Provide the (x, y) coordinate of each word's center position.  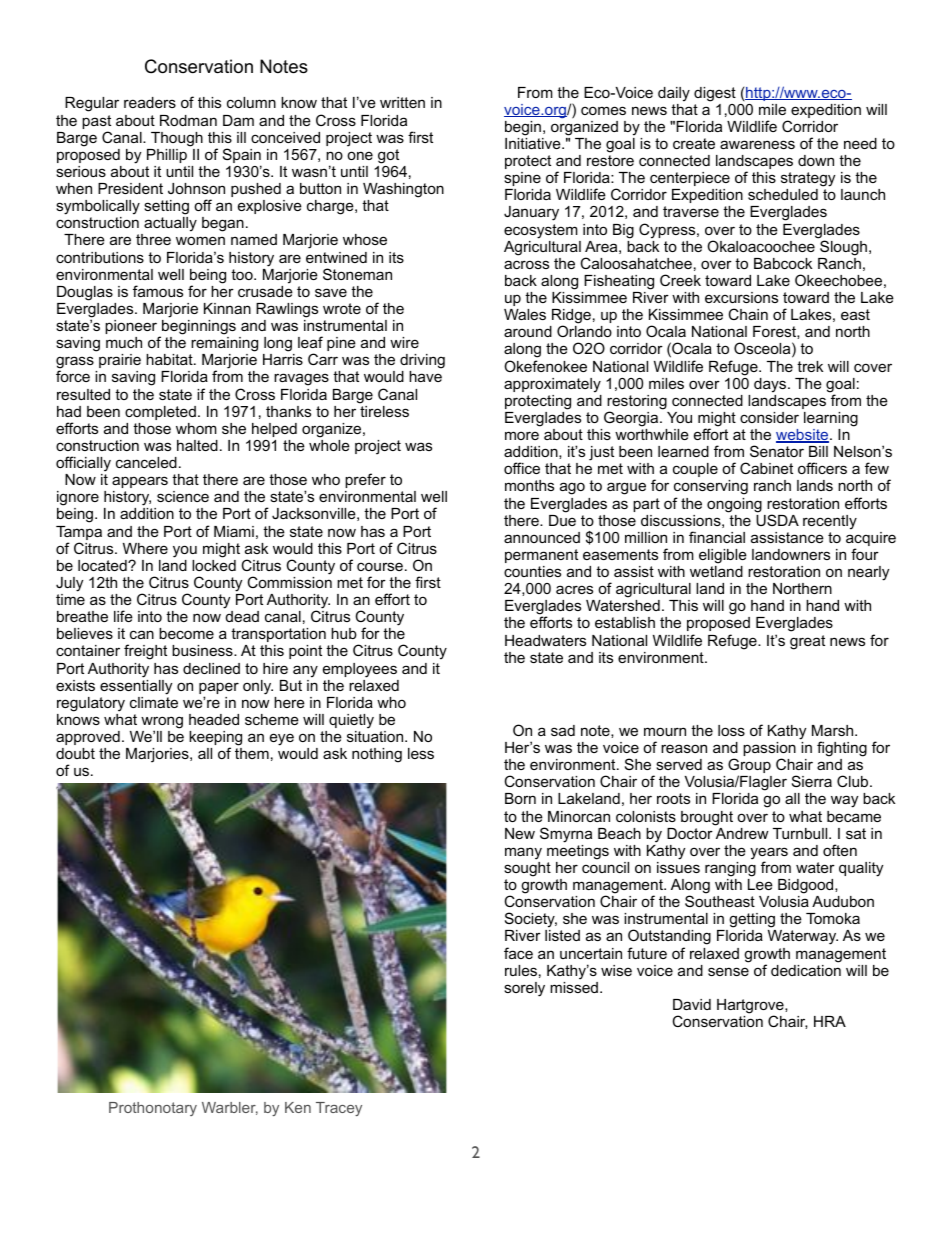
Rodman (188, 120)
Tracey (339, 1109)
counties (532, 571)
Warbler (230, 1108)
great (807, 642)
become (186, 633)
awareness (757, 144)
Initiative (534, 143)
